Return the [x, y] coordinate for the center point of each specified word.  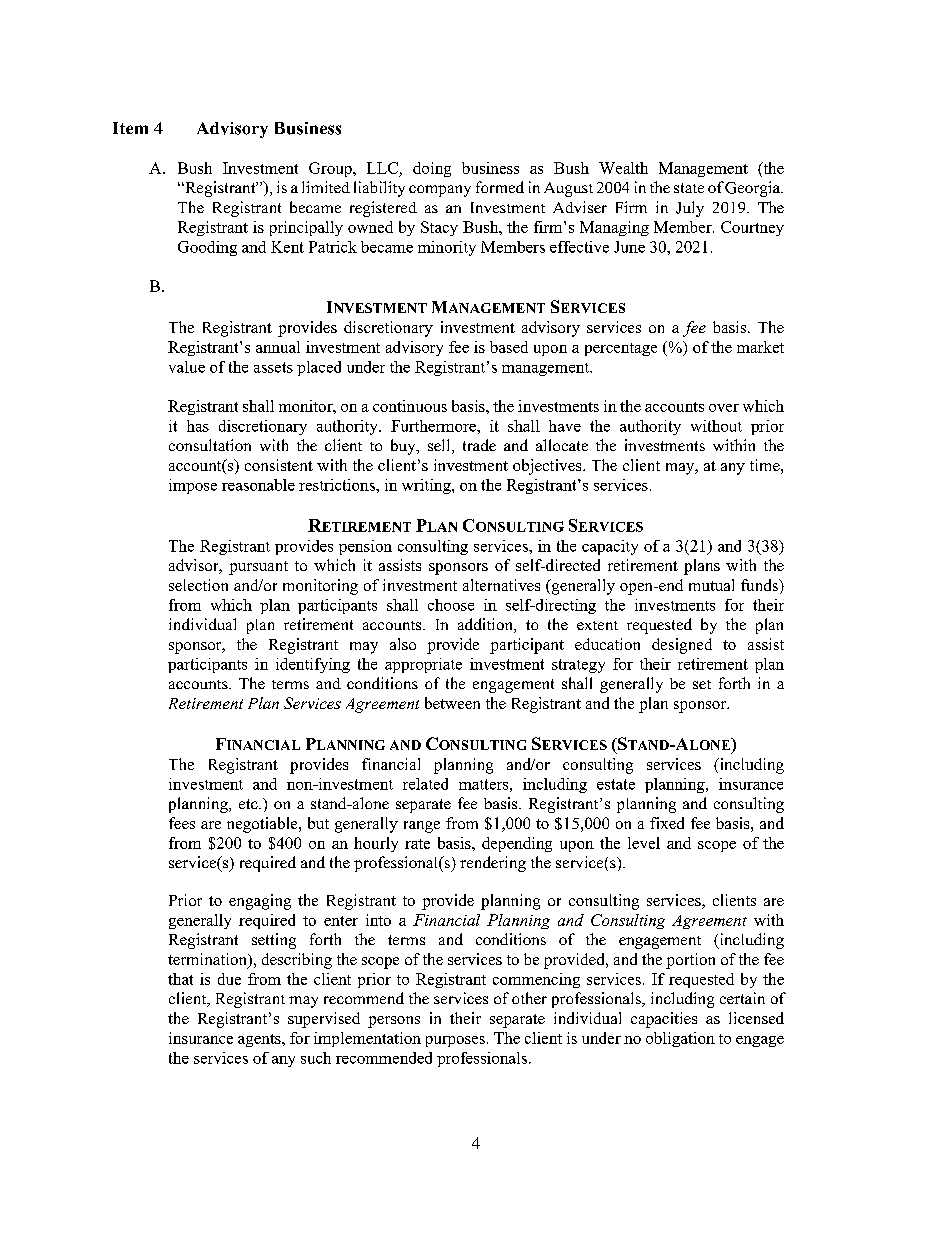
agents [260, 1040]
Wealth [623, 168]
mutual [711, 585]
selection [198, 585]
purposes [455, 1041]
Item [130, 128]
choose [451, 605]
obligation [680, 1039]
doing [432, 169]
